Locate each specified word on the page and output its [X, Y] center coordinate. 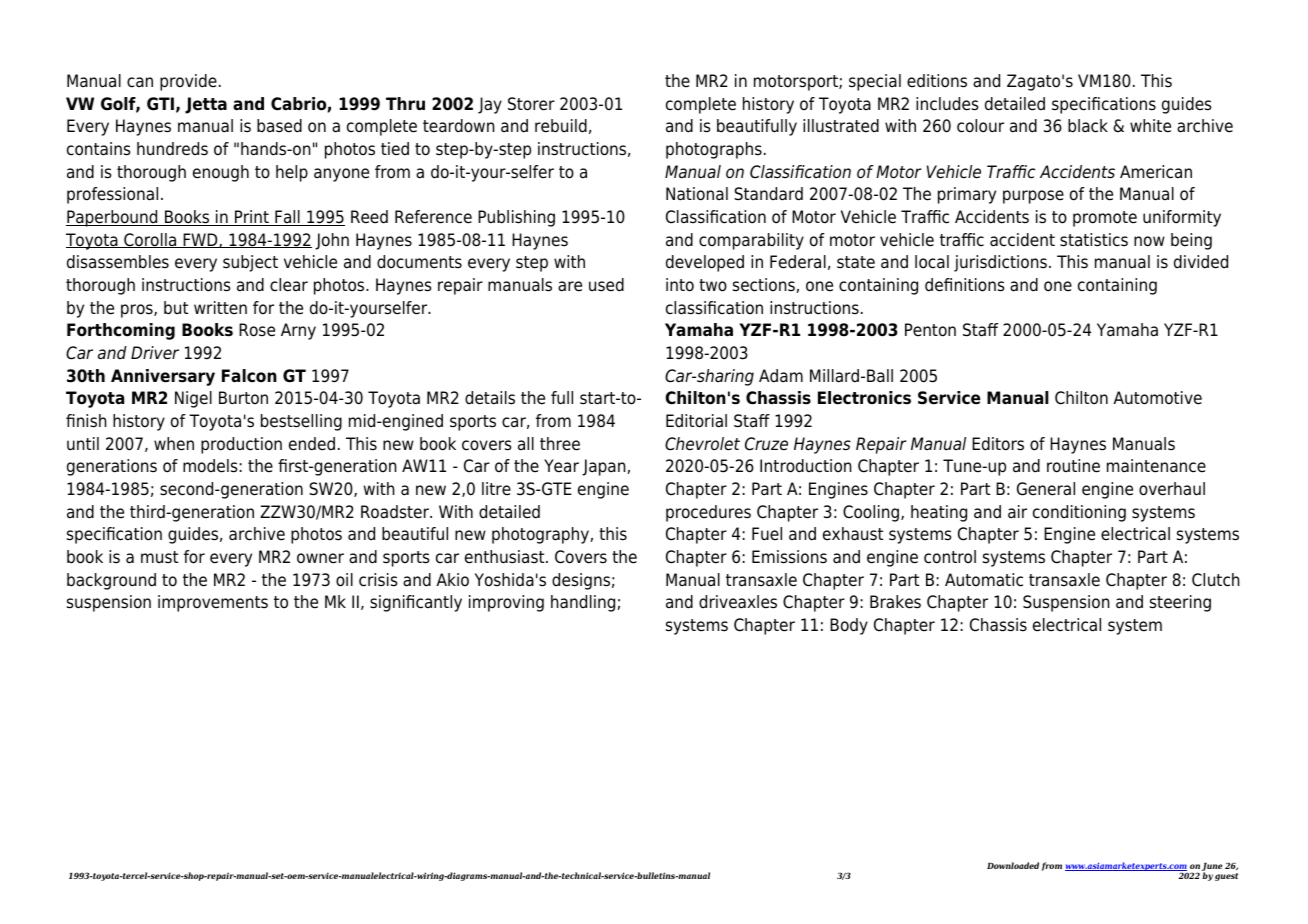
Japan [605, 467]
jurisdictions [1000, 263]
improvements [213, 603]
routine [1073, 466]
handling [584, 603]
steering [1180, 603]
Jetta [206, 105]
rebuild [561, 126]
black [1088, 126]
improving [506, 603]
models [210, 466]
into [680, 285]
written [220, 308]
